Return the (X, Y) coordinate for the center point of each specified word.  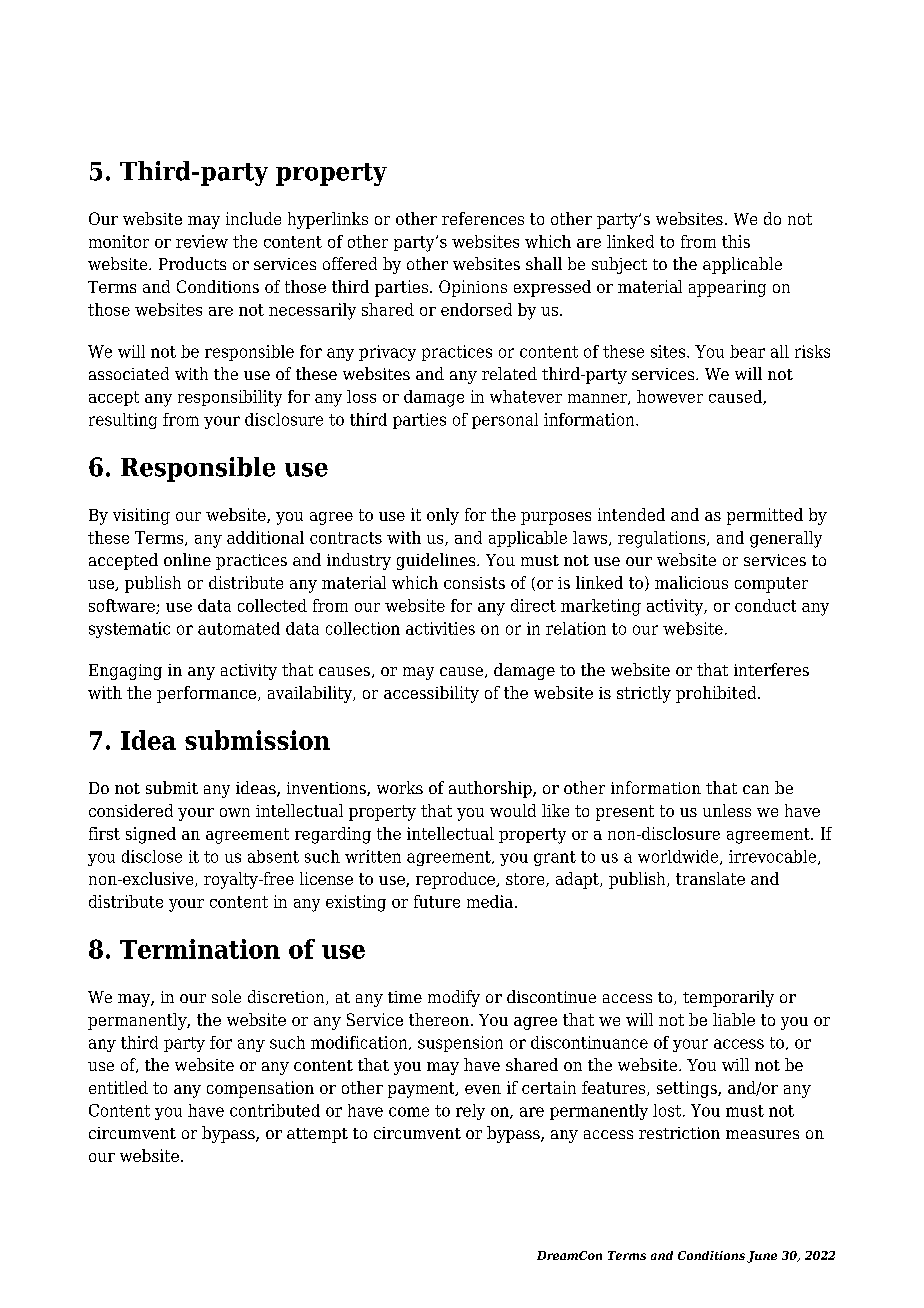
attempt (317, 1135)
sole (226, 996)
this (736, 241)
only (443, 516)
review (202, 241)
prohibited (717, 694)
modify (454, 998)
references (483, 218)
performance (208, 694)
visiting (141, 516)
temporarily (728, 998)
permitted (765, 516)
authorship (491, 789)
